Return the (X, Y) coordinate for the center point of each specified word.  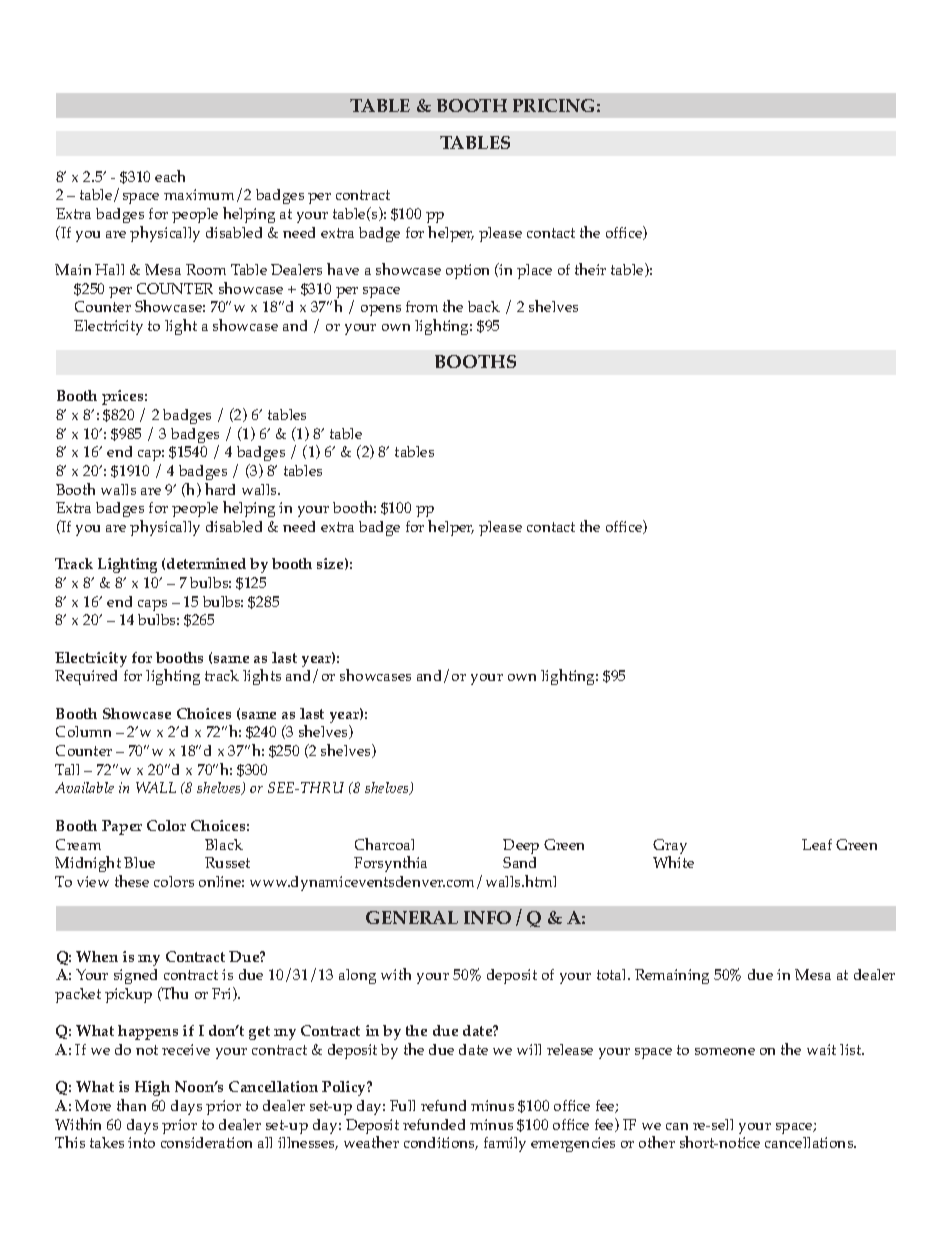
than (131, 1105)
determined (206, 563)
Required (86, 677)
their (590, 269)
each (170, 176)
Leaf (817, 844)
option (467, 271)
